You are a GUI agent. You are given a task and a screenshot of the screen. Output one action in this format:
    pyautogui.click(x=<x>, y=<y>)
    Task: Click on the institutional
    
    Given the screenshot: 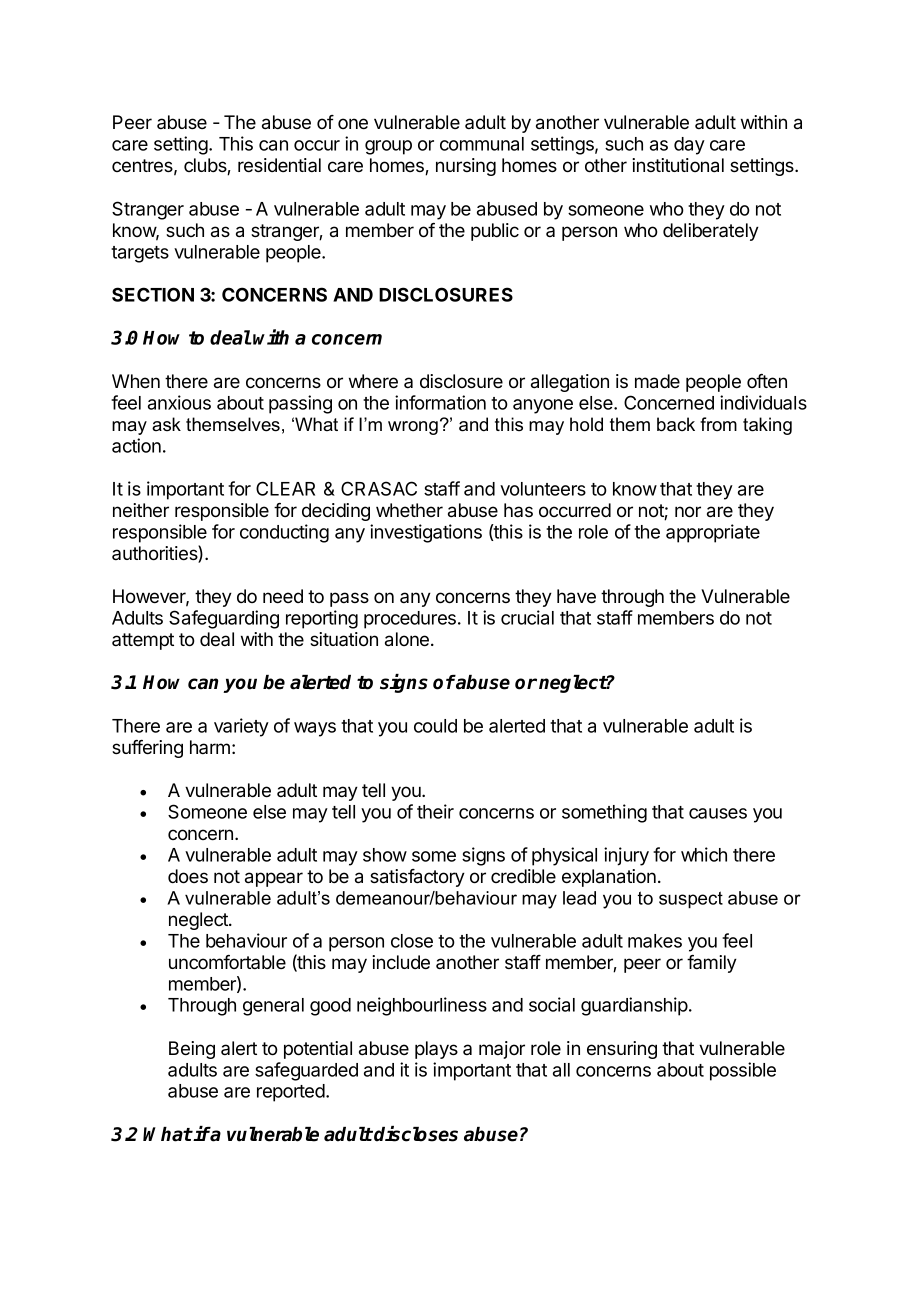 What is the action you would take?
    pyautogui.click(x=678, y=165)
